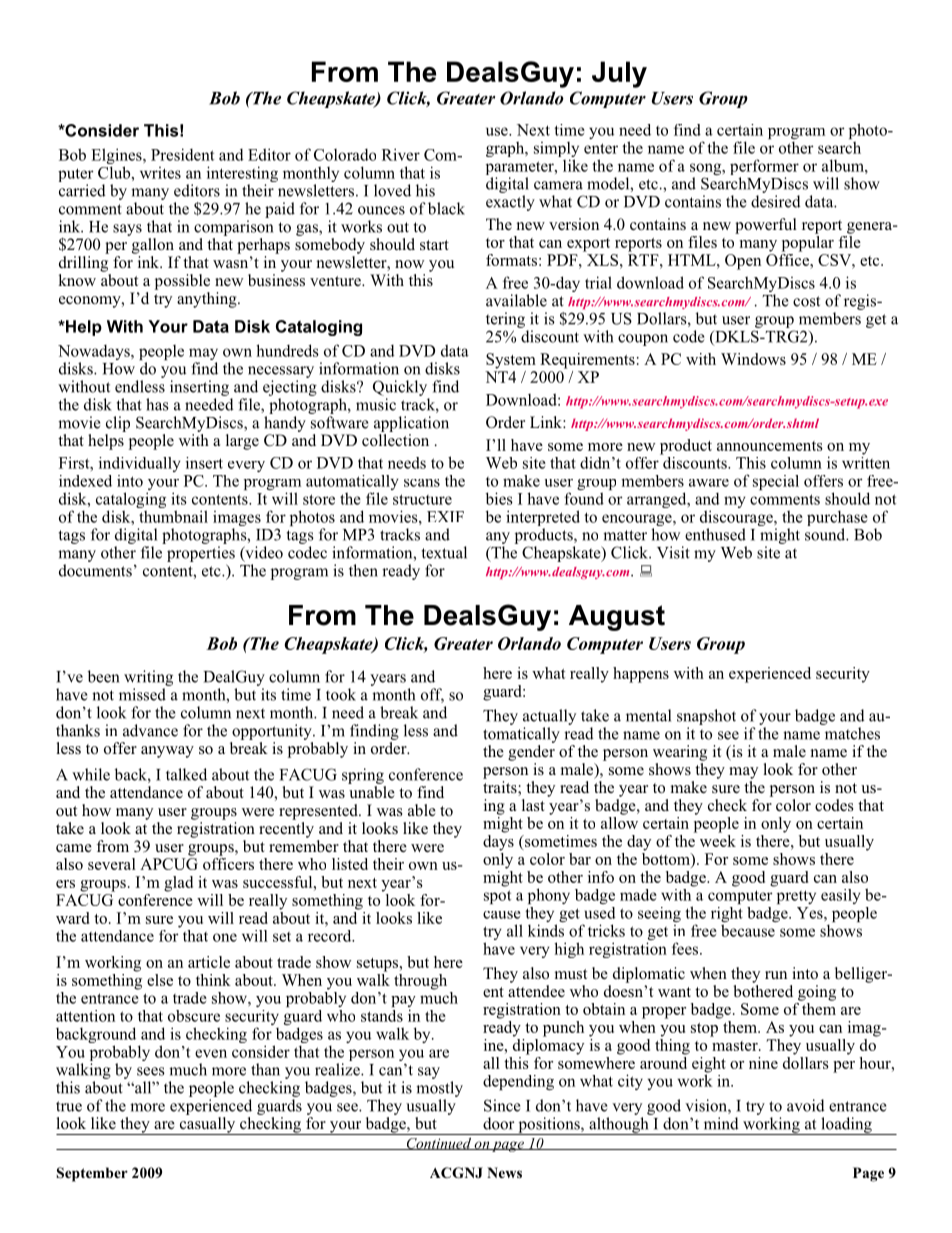 This document has width=952, height=1233. I want to click on scans, so click(422, 483).
